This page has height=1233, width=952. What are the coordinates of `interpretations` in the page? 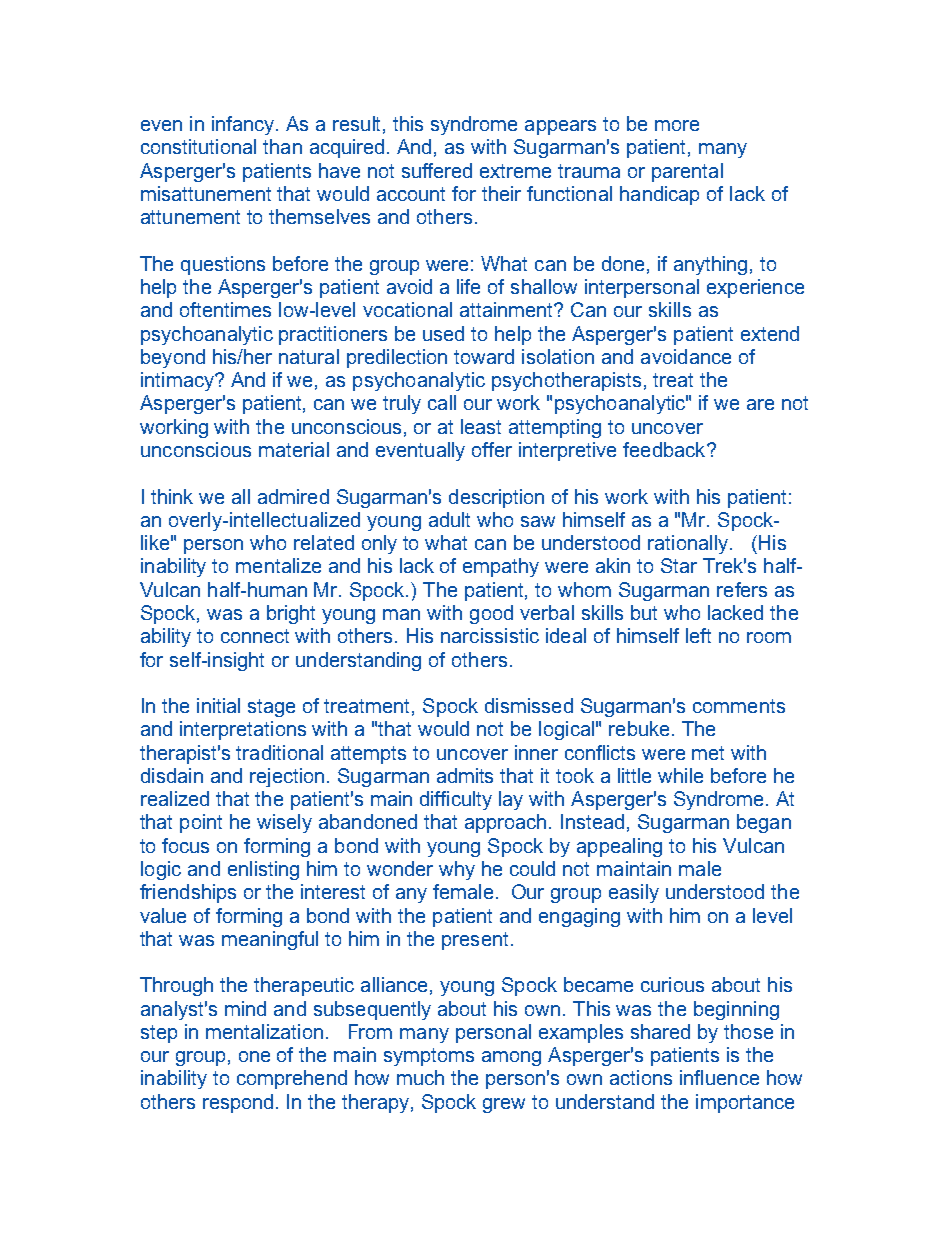 It's located at (243, 730).
